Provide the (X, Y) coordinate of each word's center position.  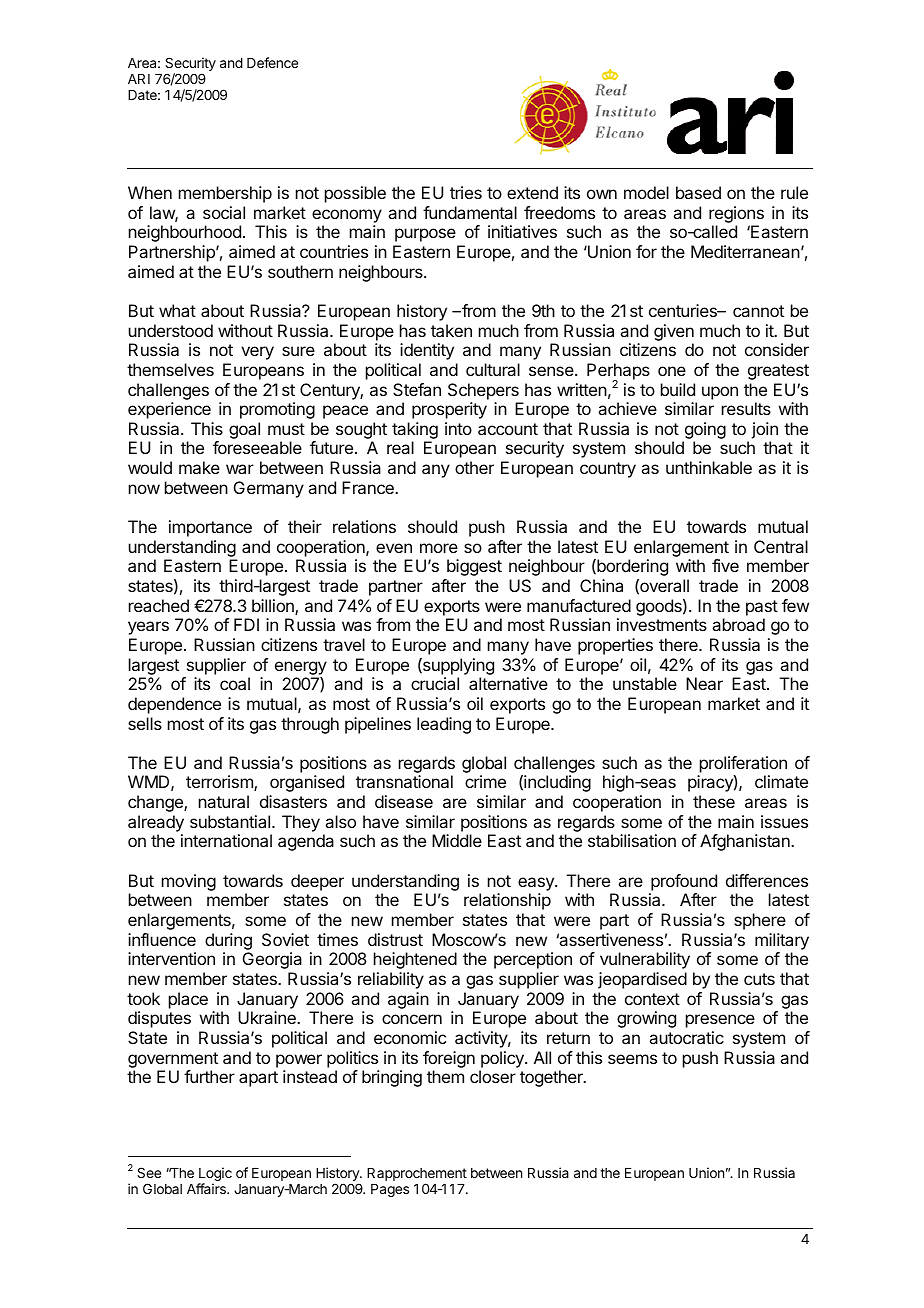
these (714, 801)
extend (532, 192)
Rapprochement (417, 1176)
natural (224, 801)
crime (485, 781)
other (474, 467)
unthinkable (709, 467)
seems (632, 1059)
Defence (272, 62)
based (698, 192)
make (199, 467)
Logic (215, 1175)
